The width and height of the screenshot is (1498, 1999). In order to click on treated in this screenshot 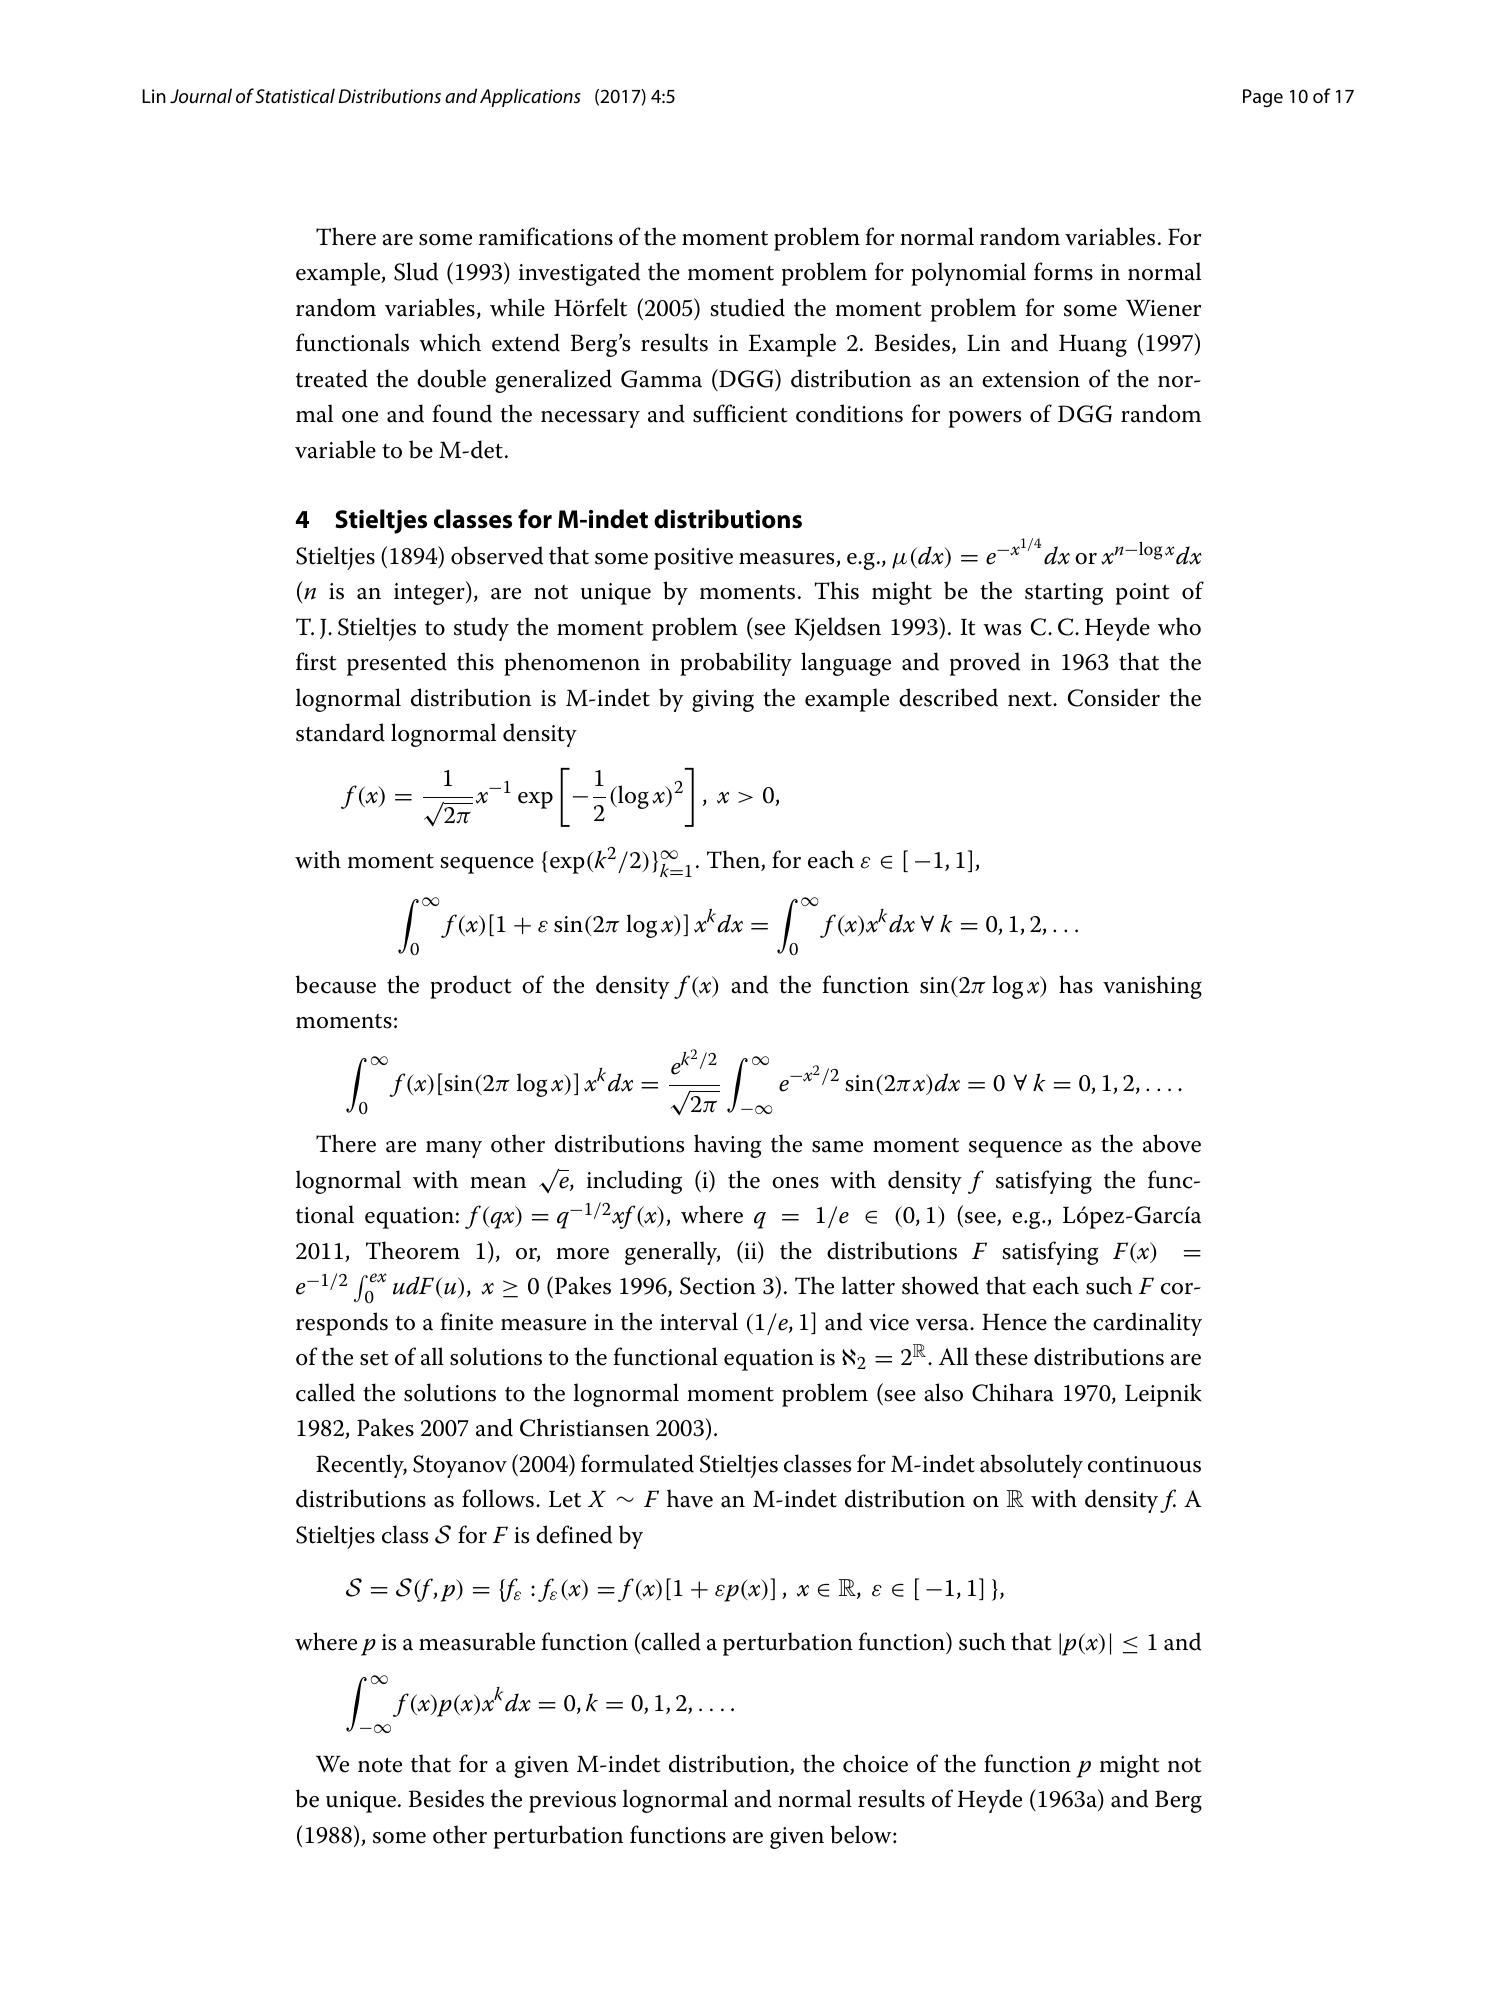, I will do `click(332, 378)`.
